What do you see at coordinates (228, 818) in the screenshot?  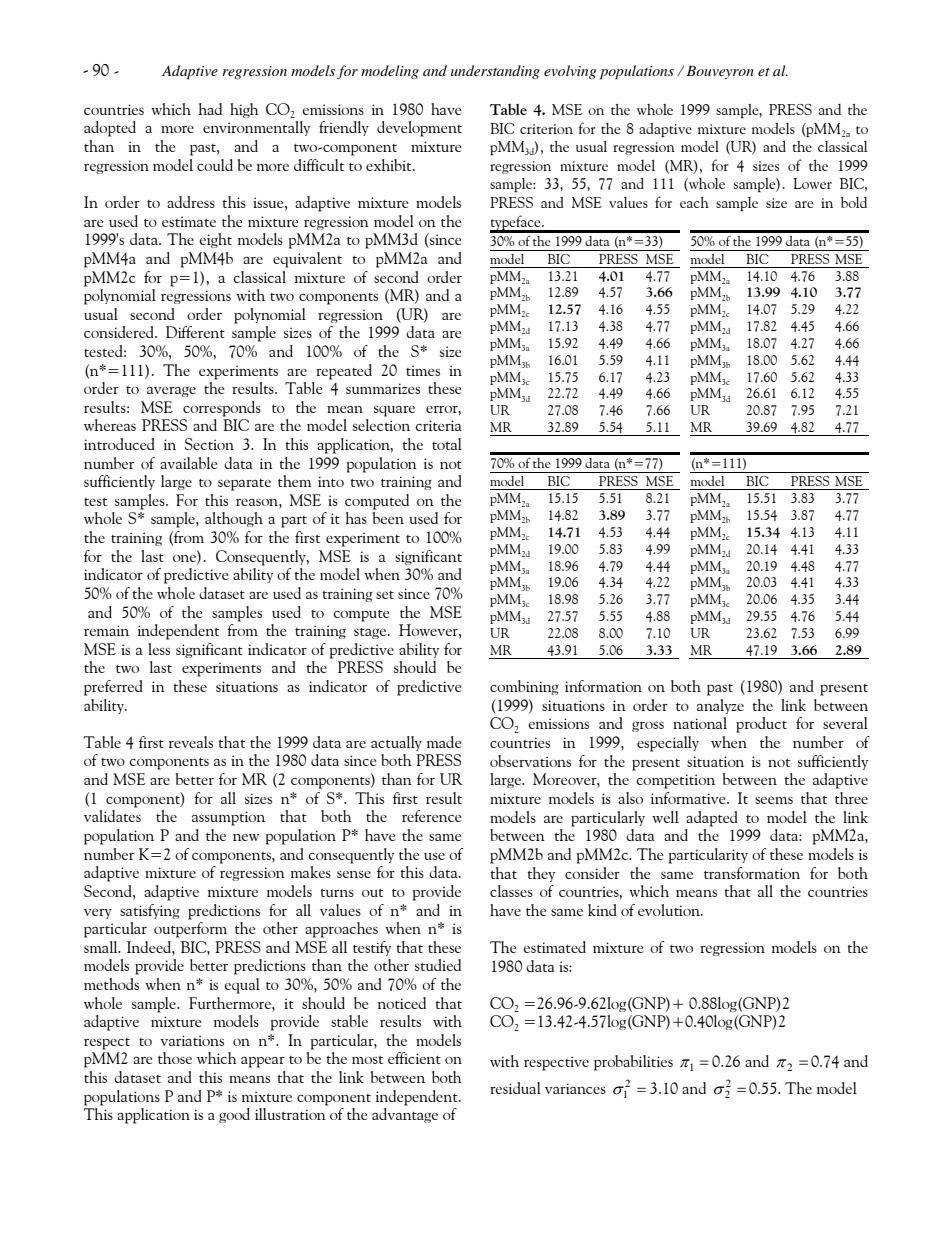 I see `assumption` at bounding box center [228, 818].
